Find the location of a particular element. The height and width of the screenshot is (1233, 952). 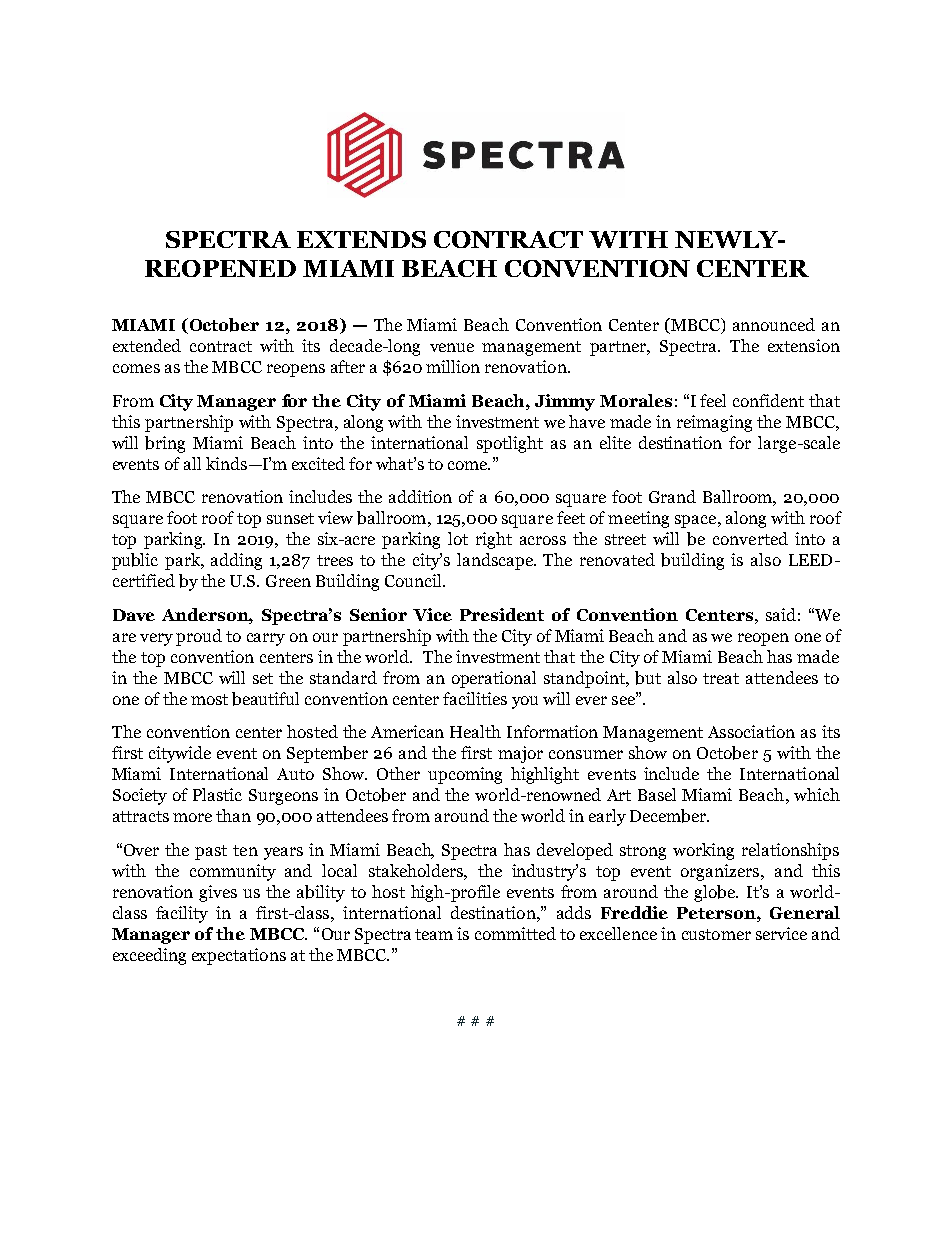

expectations is located at coordinates (239, 956).
